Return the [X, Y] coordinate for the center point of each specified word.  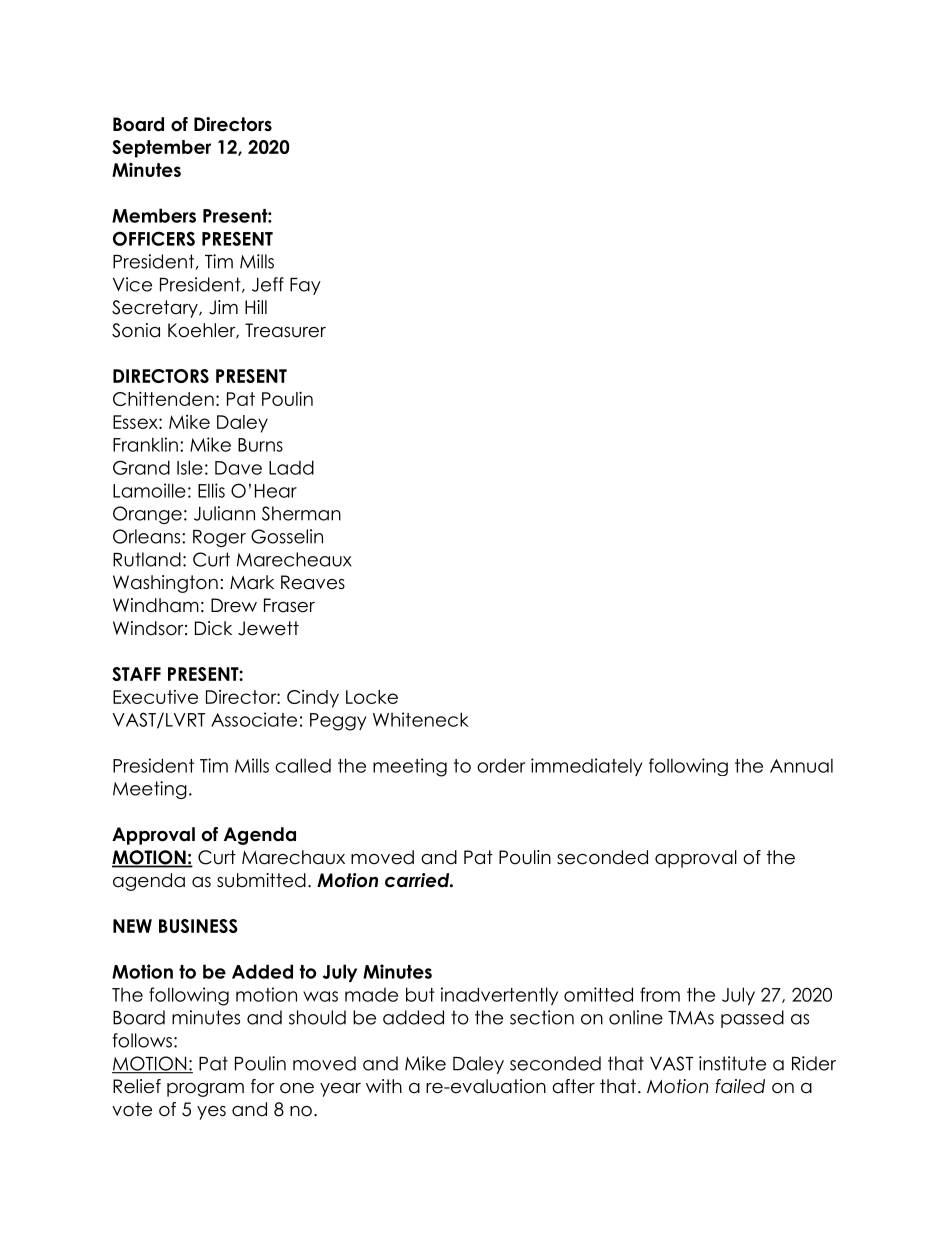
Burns [260, 445]
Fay [305, 286]
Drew [234, 605]
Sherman [301, 513]
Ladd [291, 467]
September [161, 149]
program [205, 1090]
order [501, 765]
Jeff [268, 284]
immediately [586, 767]
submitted [261, 880]
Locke [372, 697]
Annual [801, 765]
